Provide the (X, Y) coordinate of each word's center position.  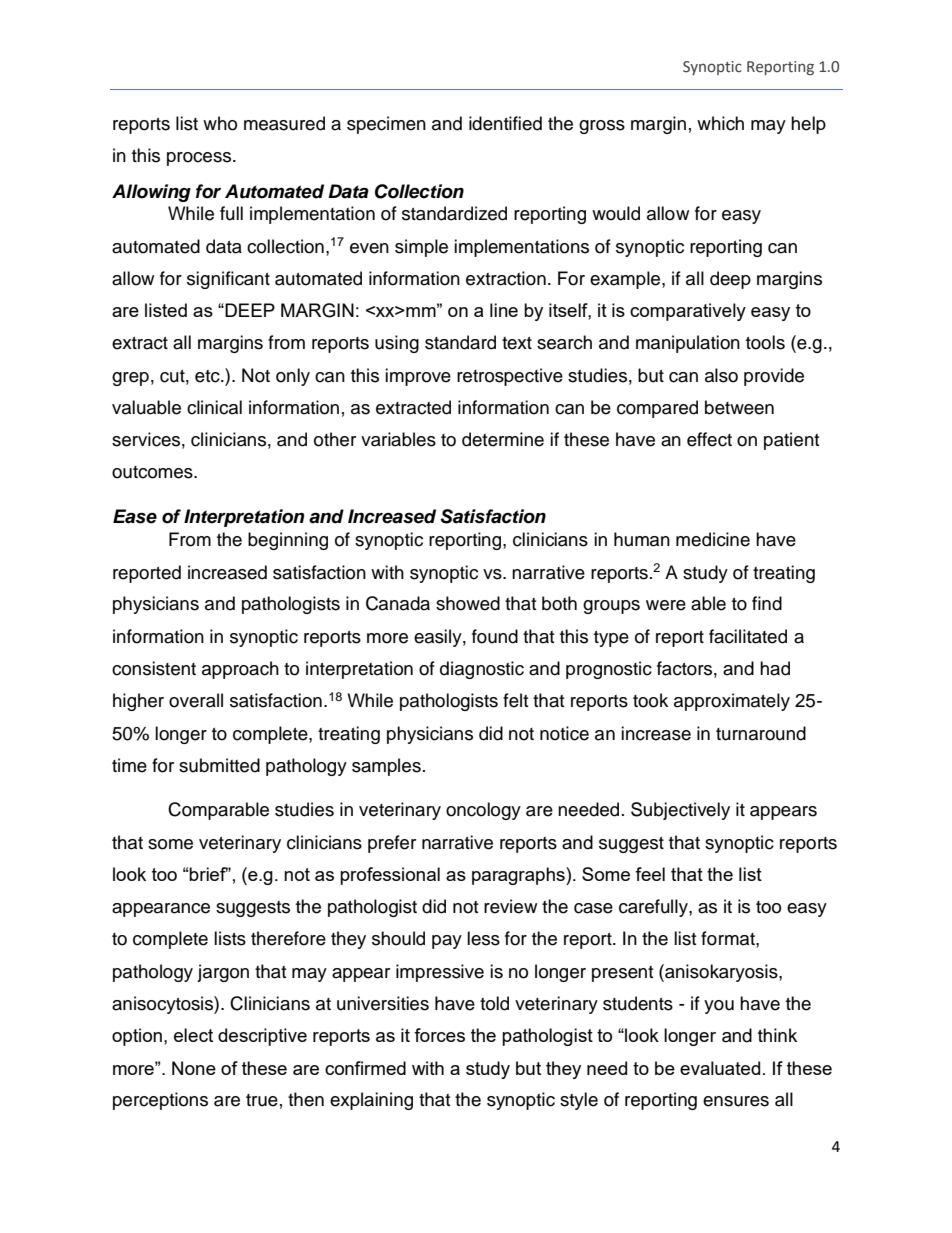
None (194, 1068)
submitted (219, 765)
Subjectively (680, 811)
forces (439, 1035)
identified (505, 123)
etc (208, 376)
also (721, 375)
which (720, 123)
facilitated (748, 636)
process (200, 159)
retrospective (510, 377)
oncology (483, 811)
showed (468, 603)
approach (240, 670)
